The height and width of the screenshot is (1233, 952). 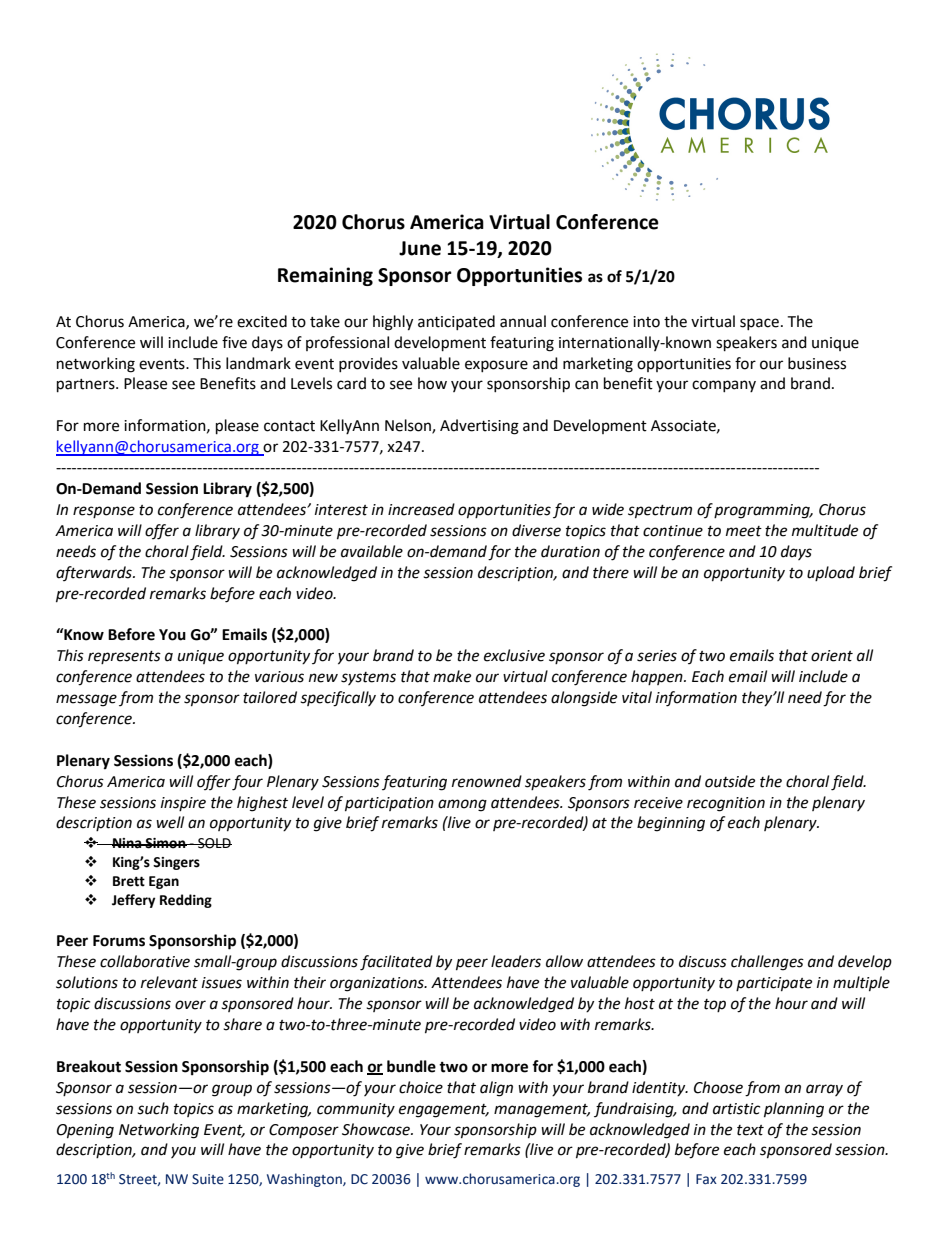 I want to click on engagement, so click(x=444, y=1111).
